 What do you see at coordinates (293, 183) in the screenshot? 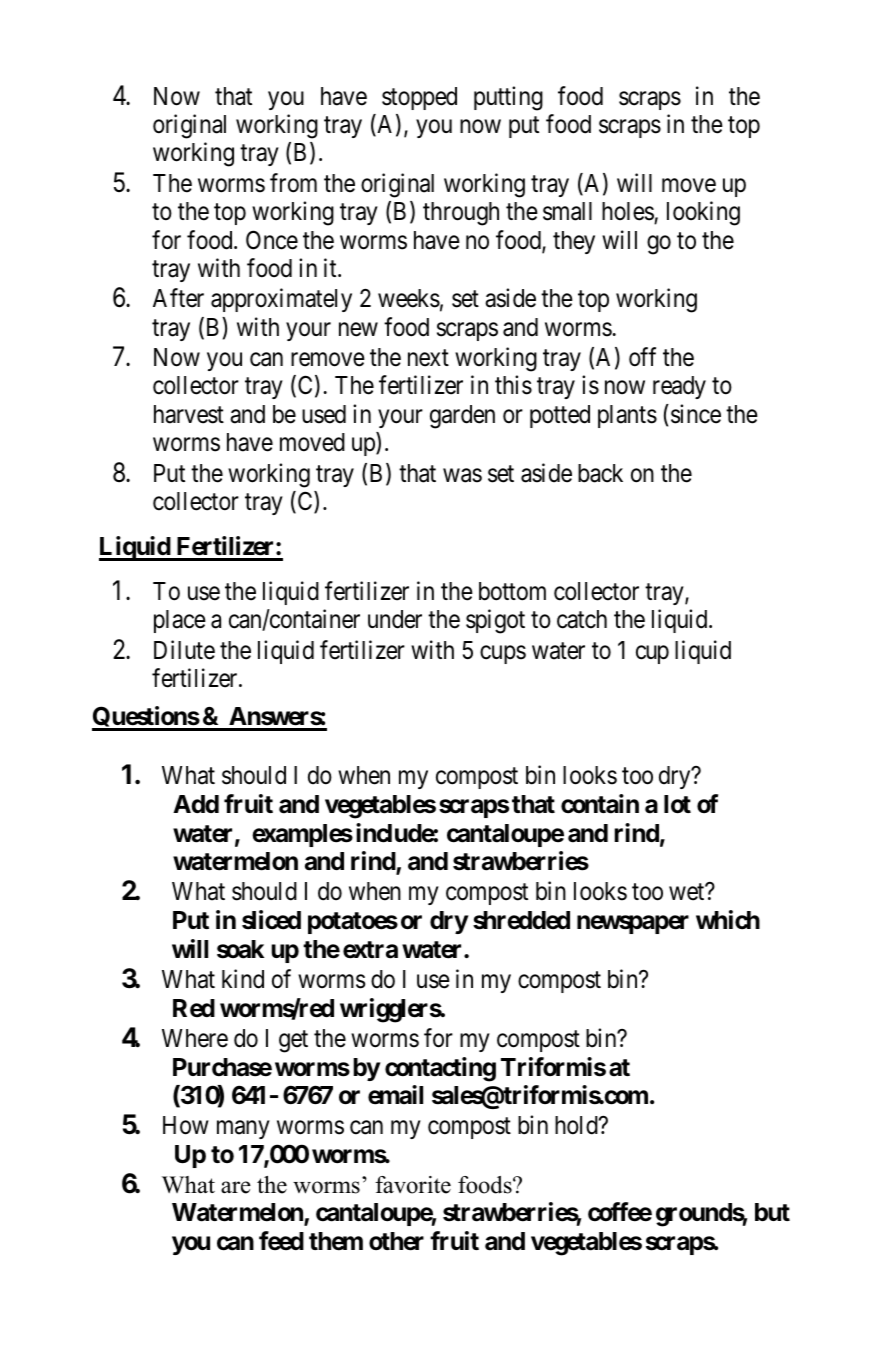
I see `from` at bounding box center [293, 183].
